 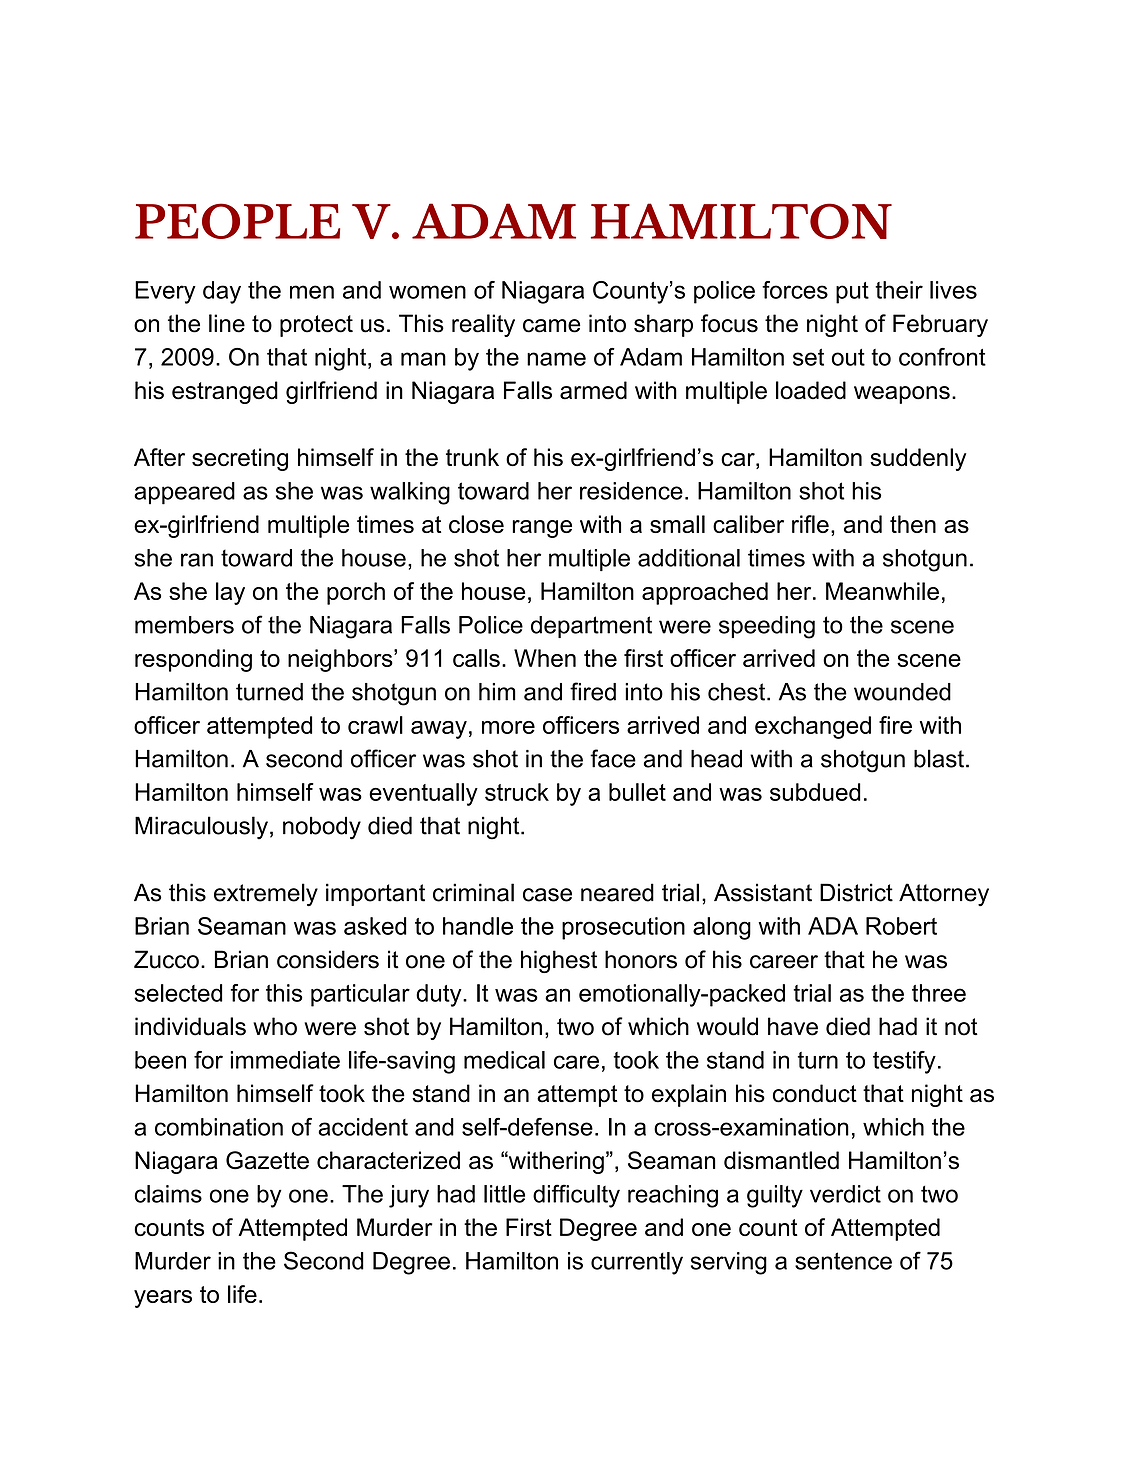 I want to click on testify, so click(x=904, y=1062).
